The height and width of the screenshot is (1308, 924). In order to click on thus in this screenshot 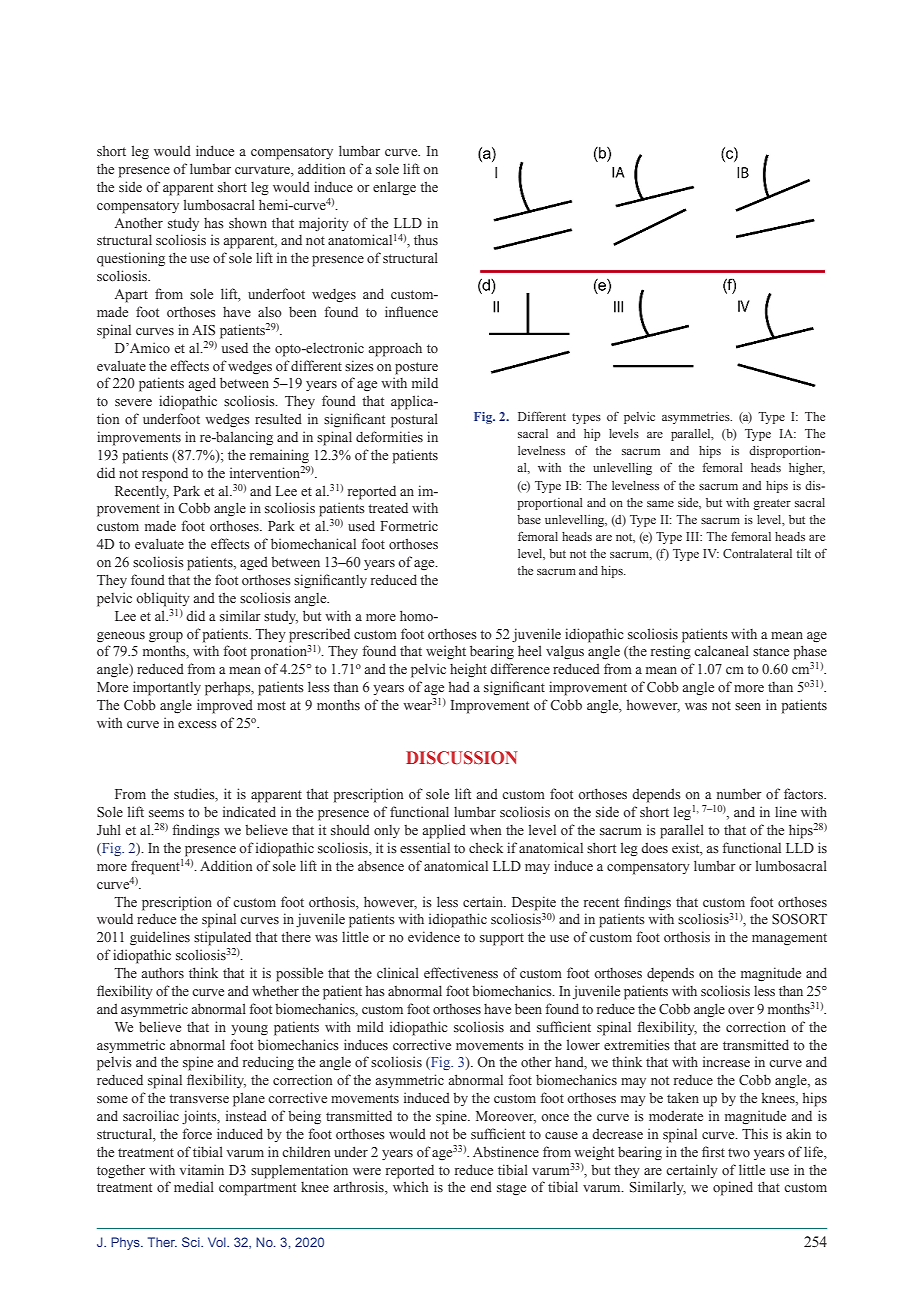, I will do `click(426, 239)`.
